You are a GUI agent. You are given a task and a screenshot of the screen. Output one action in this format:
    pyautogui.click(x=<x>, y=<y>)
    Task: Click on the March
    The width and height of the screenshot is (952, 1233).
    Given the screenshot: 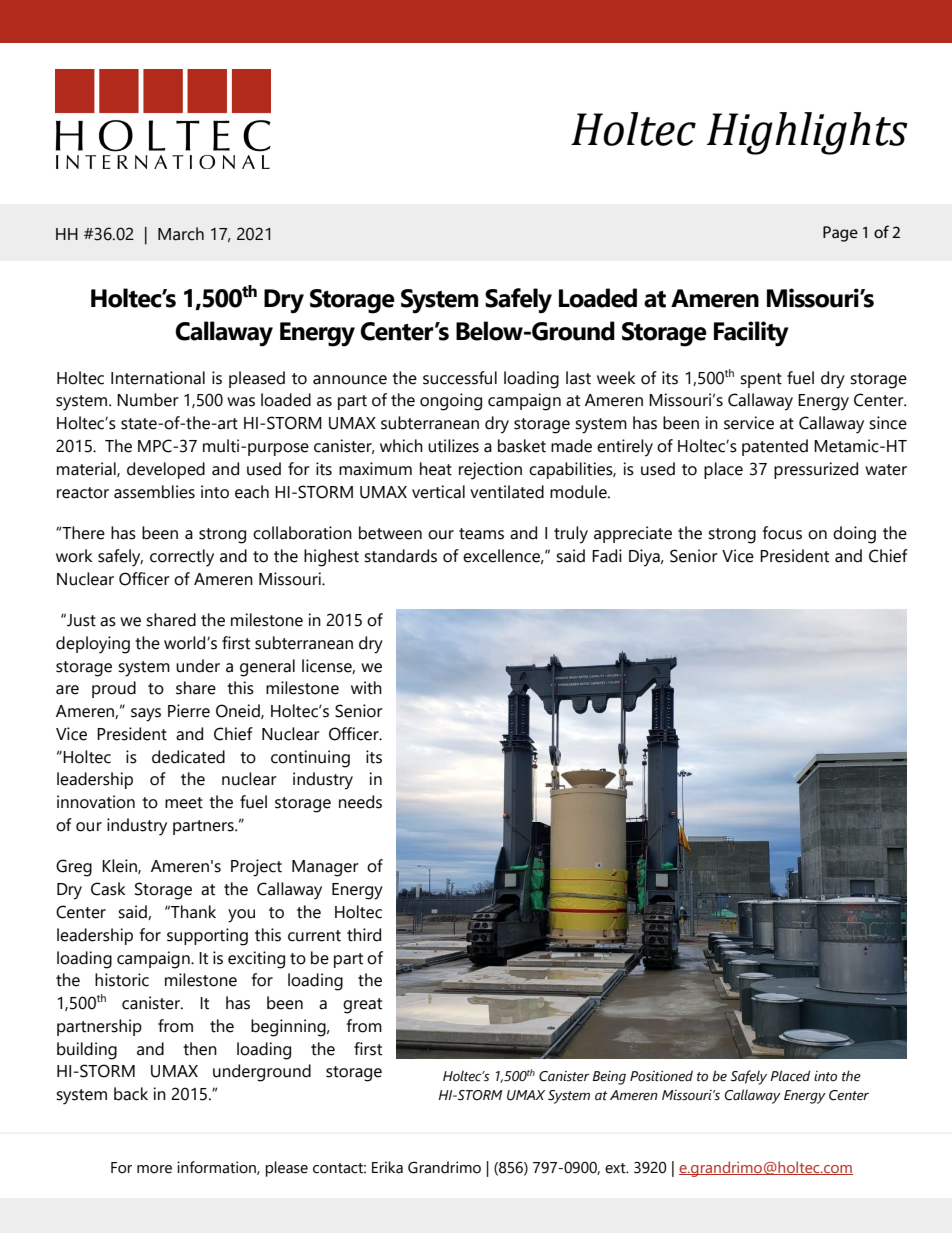 What is the action you would take?
    pyautogui.click(x=181, y=234)
